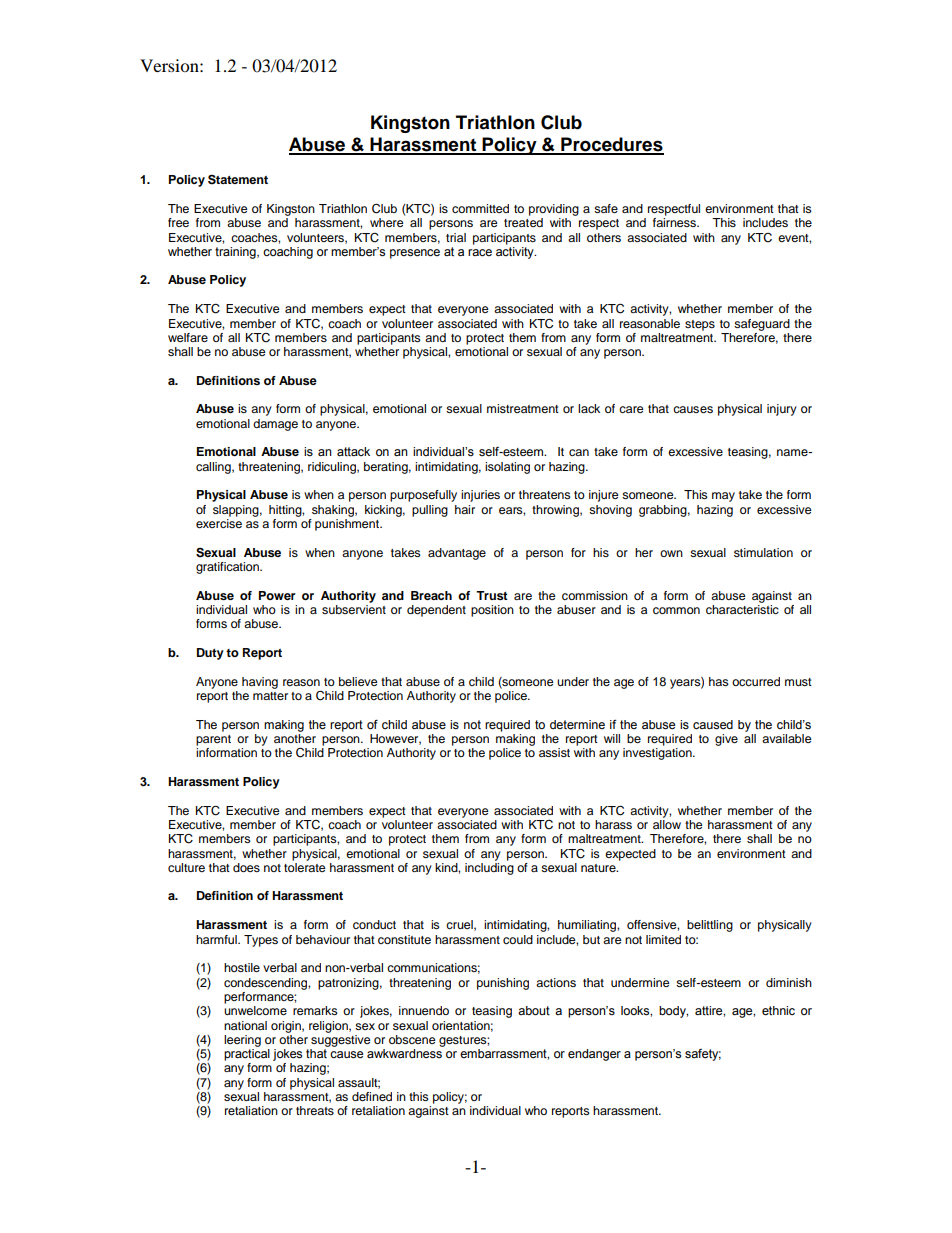 The height and width of the image is (1233, 952). What do you see at coordinates (507, 468) in the image?
I see `isolating` at bounding box center [507, 468].
